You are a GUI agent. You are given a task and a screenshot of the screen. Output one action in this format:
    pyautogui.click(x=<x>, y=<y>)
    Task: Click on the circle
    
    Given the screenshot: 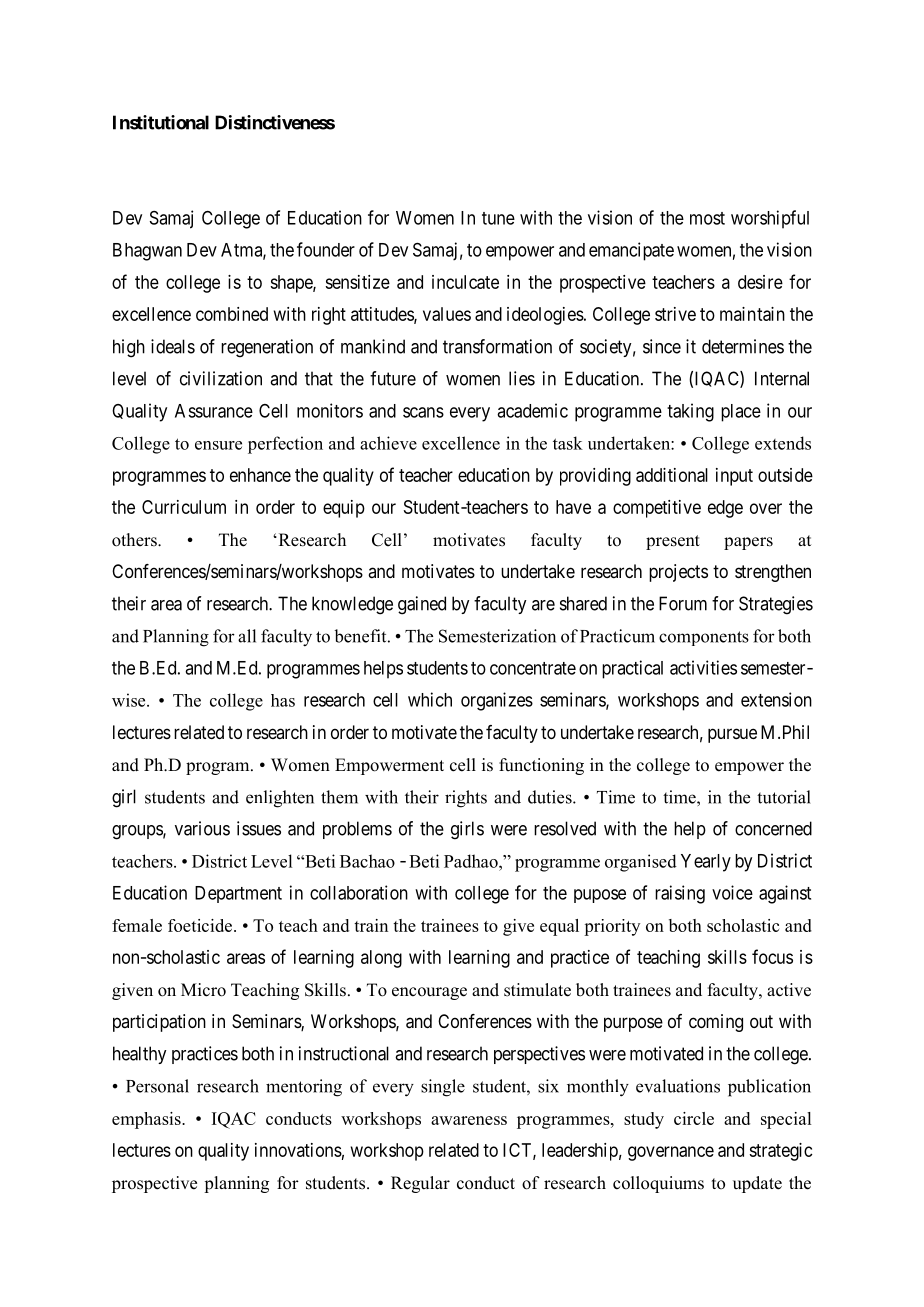 What is the action you would take?
    pyautogui.click(x=694, y=1118)
